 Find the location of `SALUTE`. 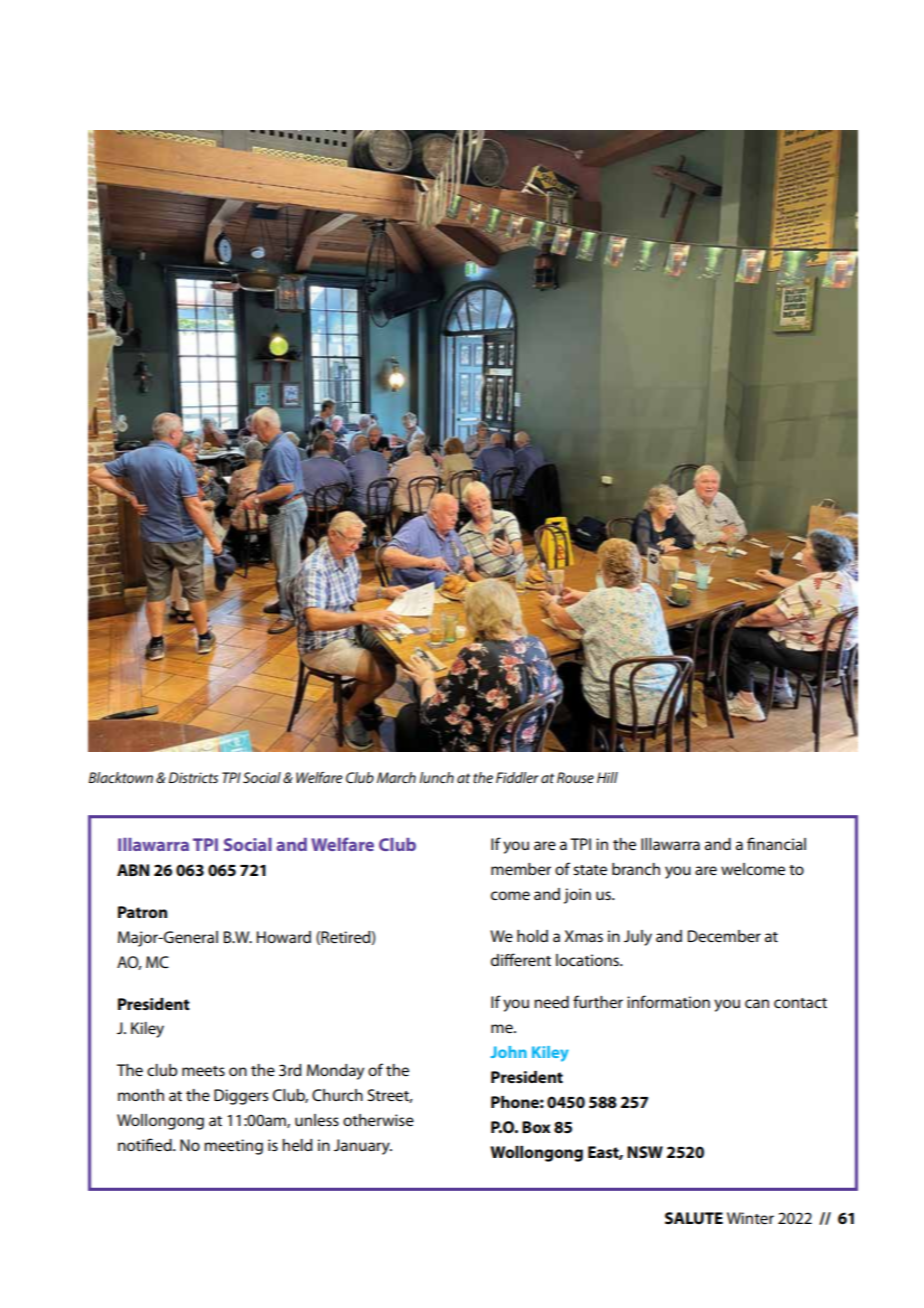

SALUTE is located at coordinates (694, 1218).
